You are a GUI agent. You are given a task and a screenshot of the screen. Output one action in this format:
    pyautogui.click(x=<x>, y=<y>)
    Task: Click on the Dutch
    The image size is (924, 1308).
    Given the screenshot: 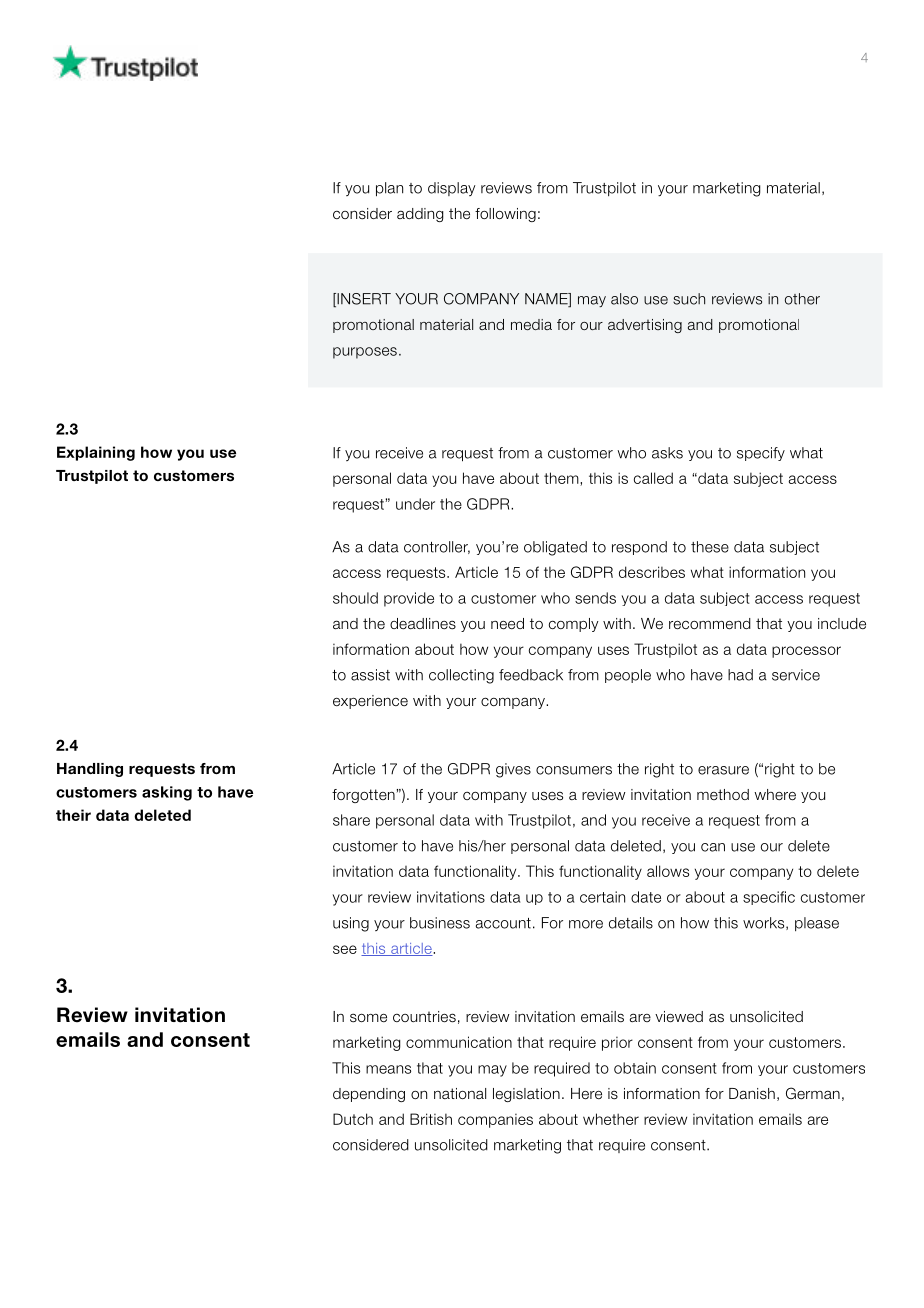 What is the action you would take?
    pyautogui.click(x=353, y=1119)
